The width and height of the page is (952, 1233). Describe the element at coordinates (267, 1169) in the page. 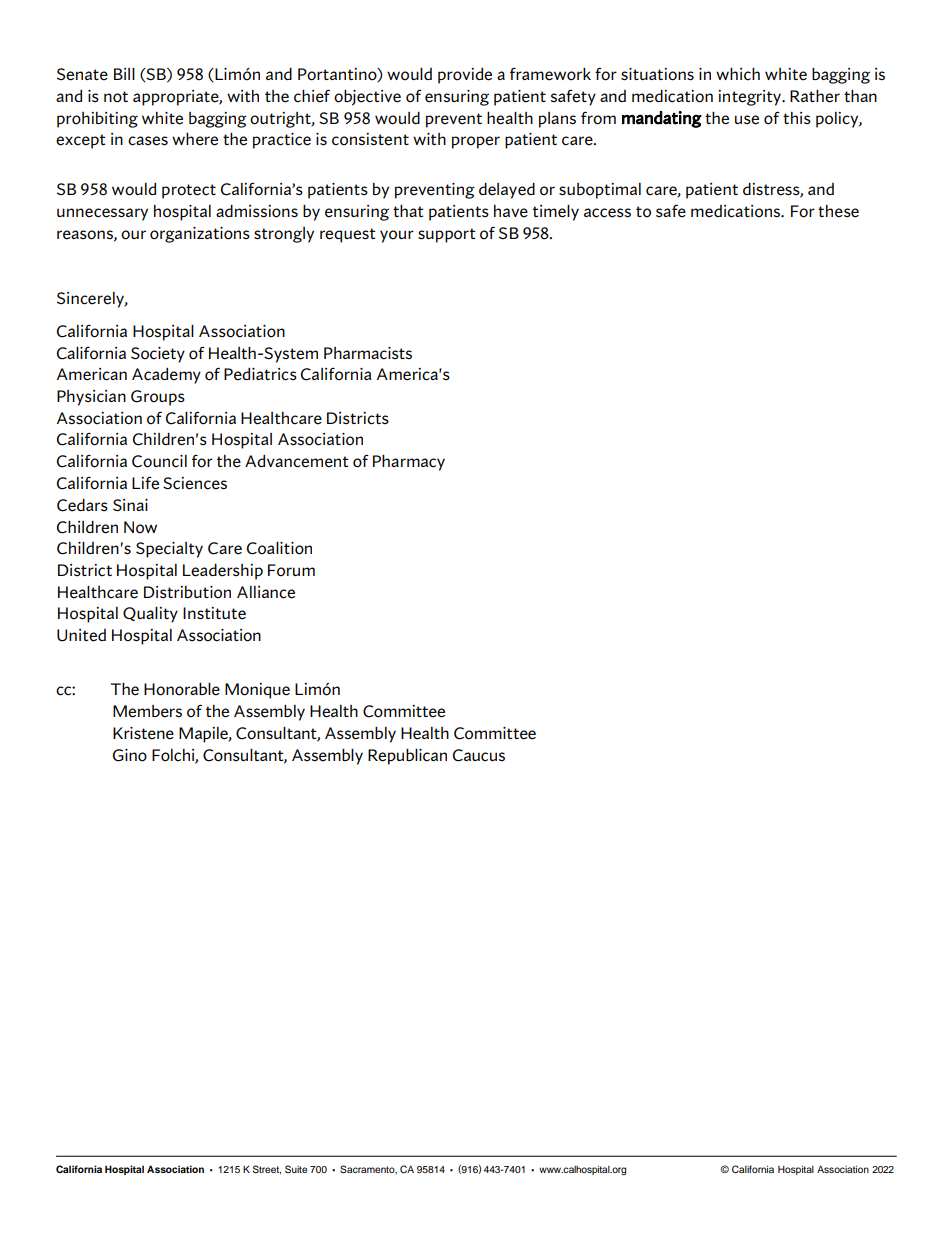

I see `Street` at that location.
